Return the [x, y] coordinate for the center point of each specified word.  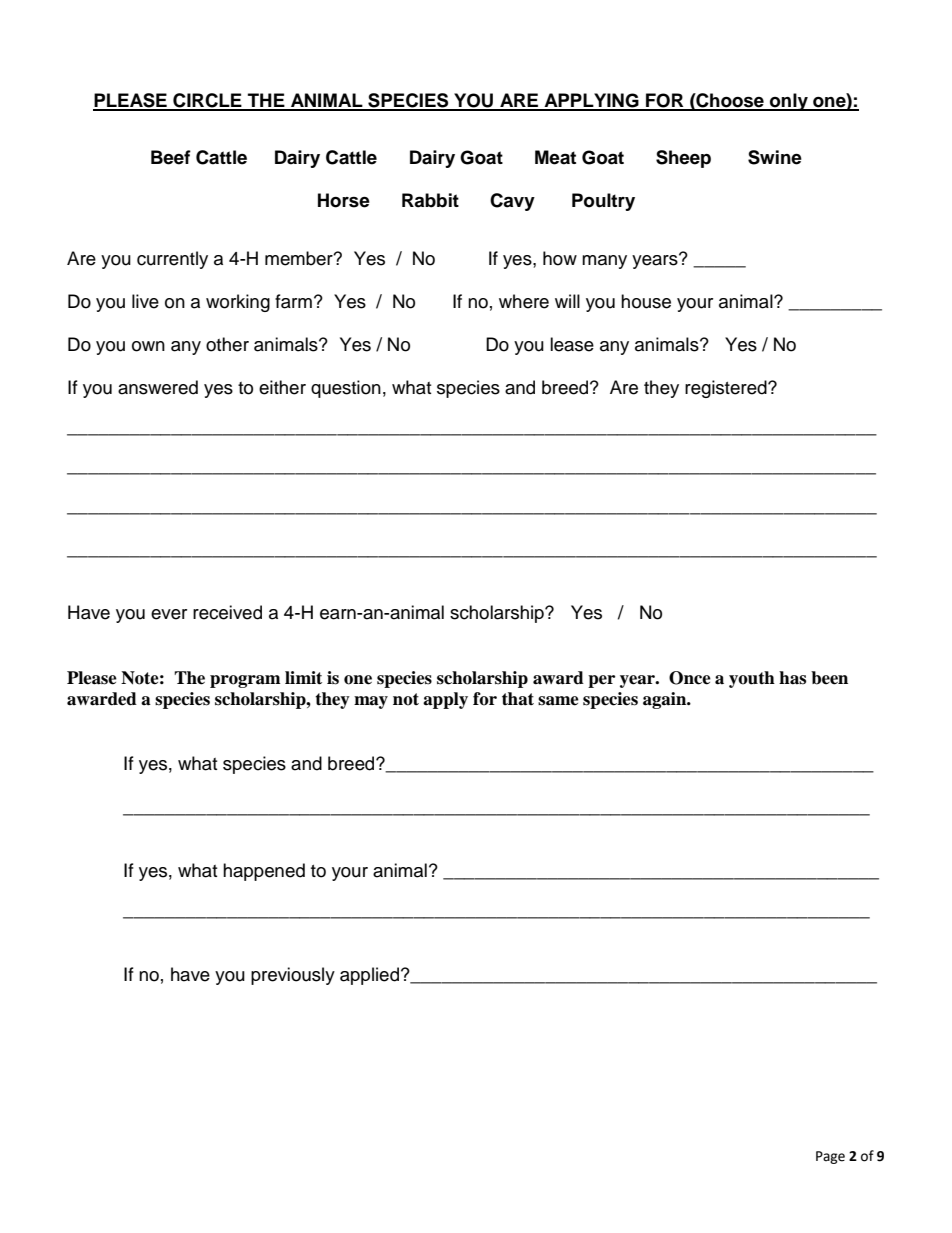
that [518, 699]
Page [830, 1157]
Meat [555, 157]
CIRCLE [207, 101]
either [282, 387]
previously [293, 976]
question [346, 389]
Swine [775, 157]
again [666, 700]
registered [727, 389]
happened [264, 872]
